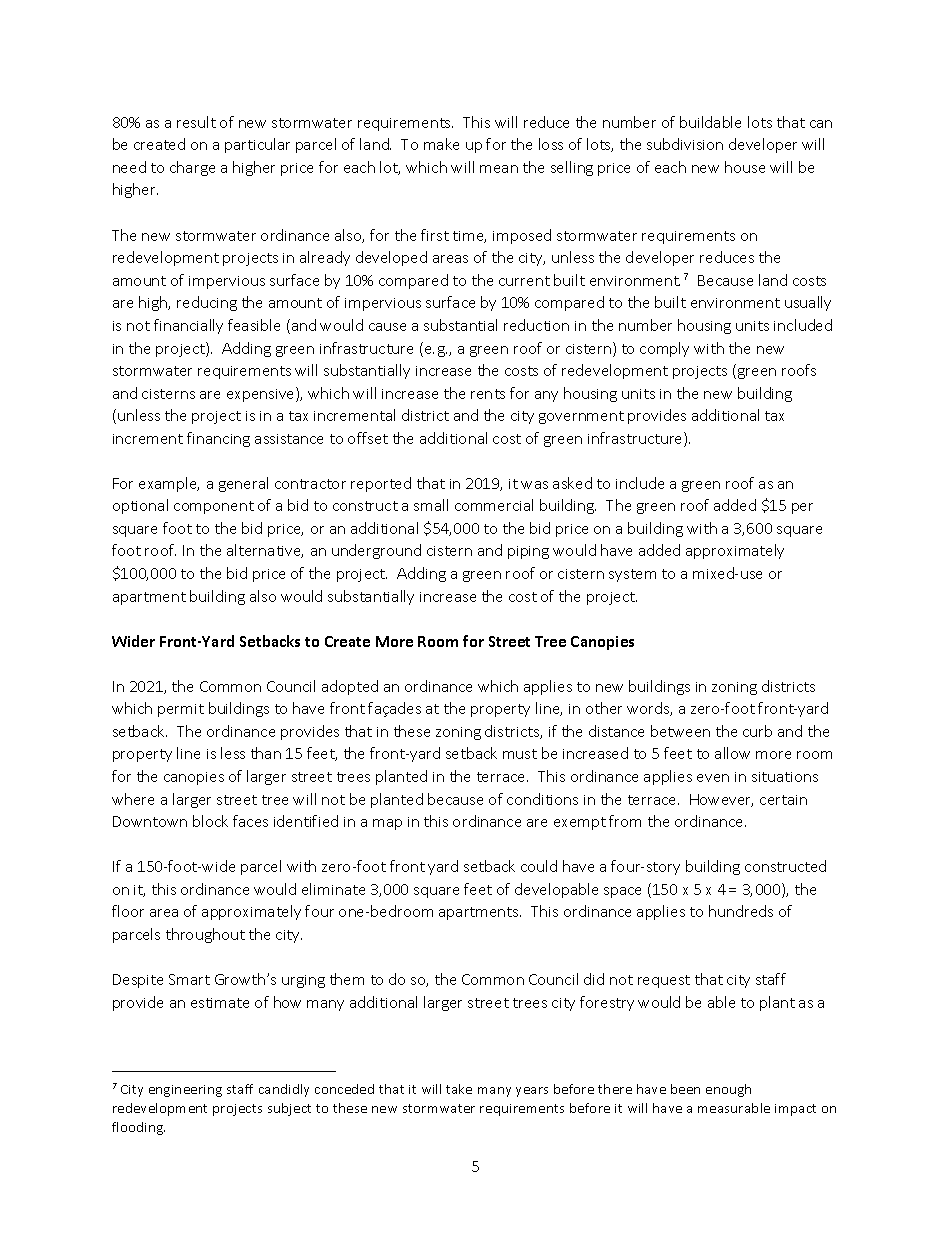 The image size is (952, 1233). Describe the element at coordinates (441, 144) in the image. I see `make` at that location.
